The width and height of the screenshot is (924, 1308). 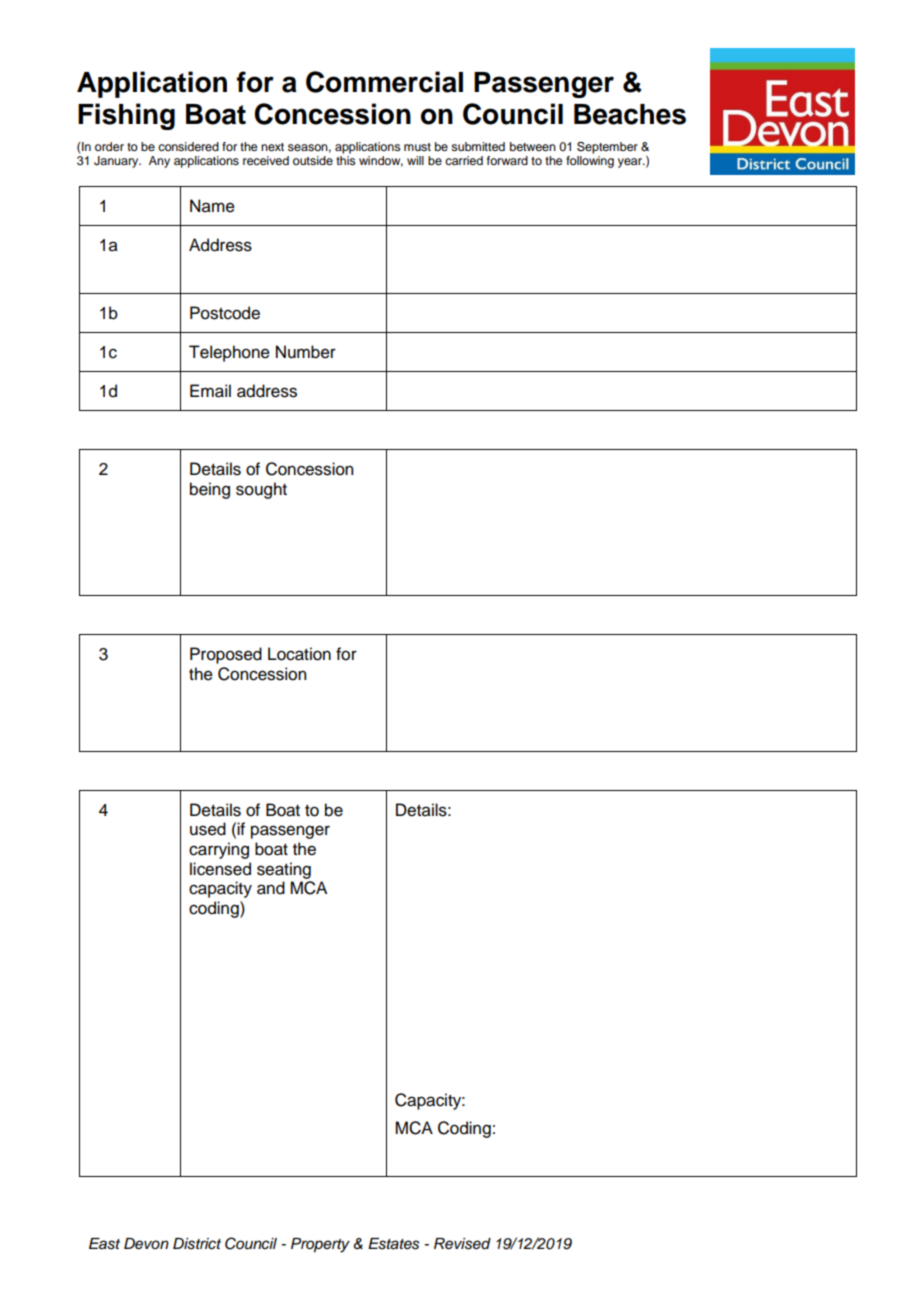 I want to click on Revised, so click(x=462, y=1244).
